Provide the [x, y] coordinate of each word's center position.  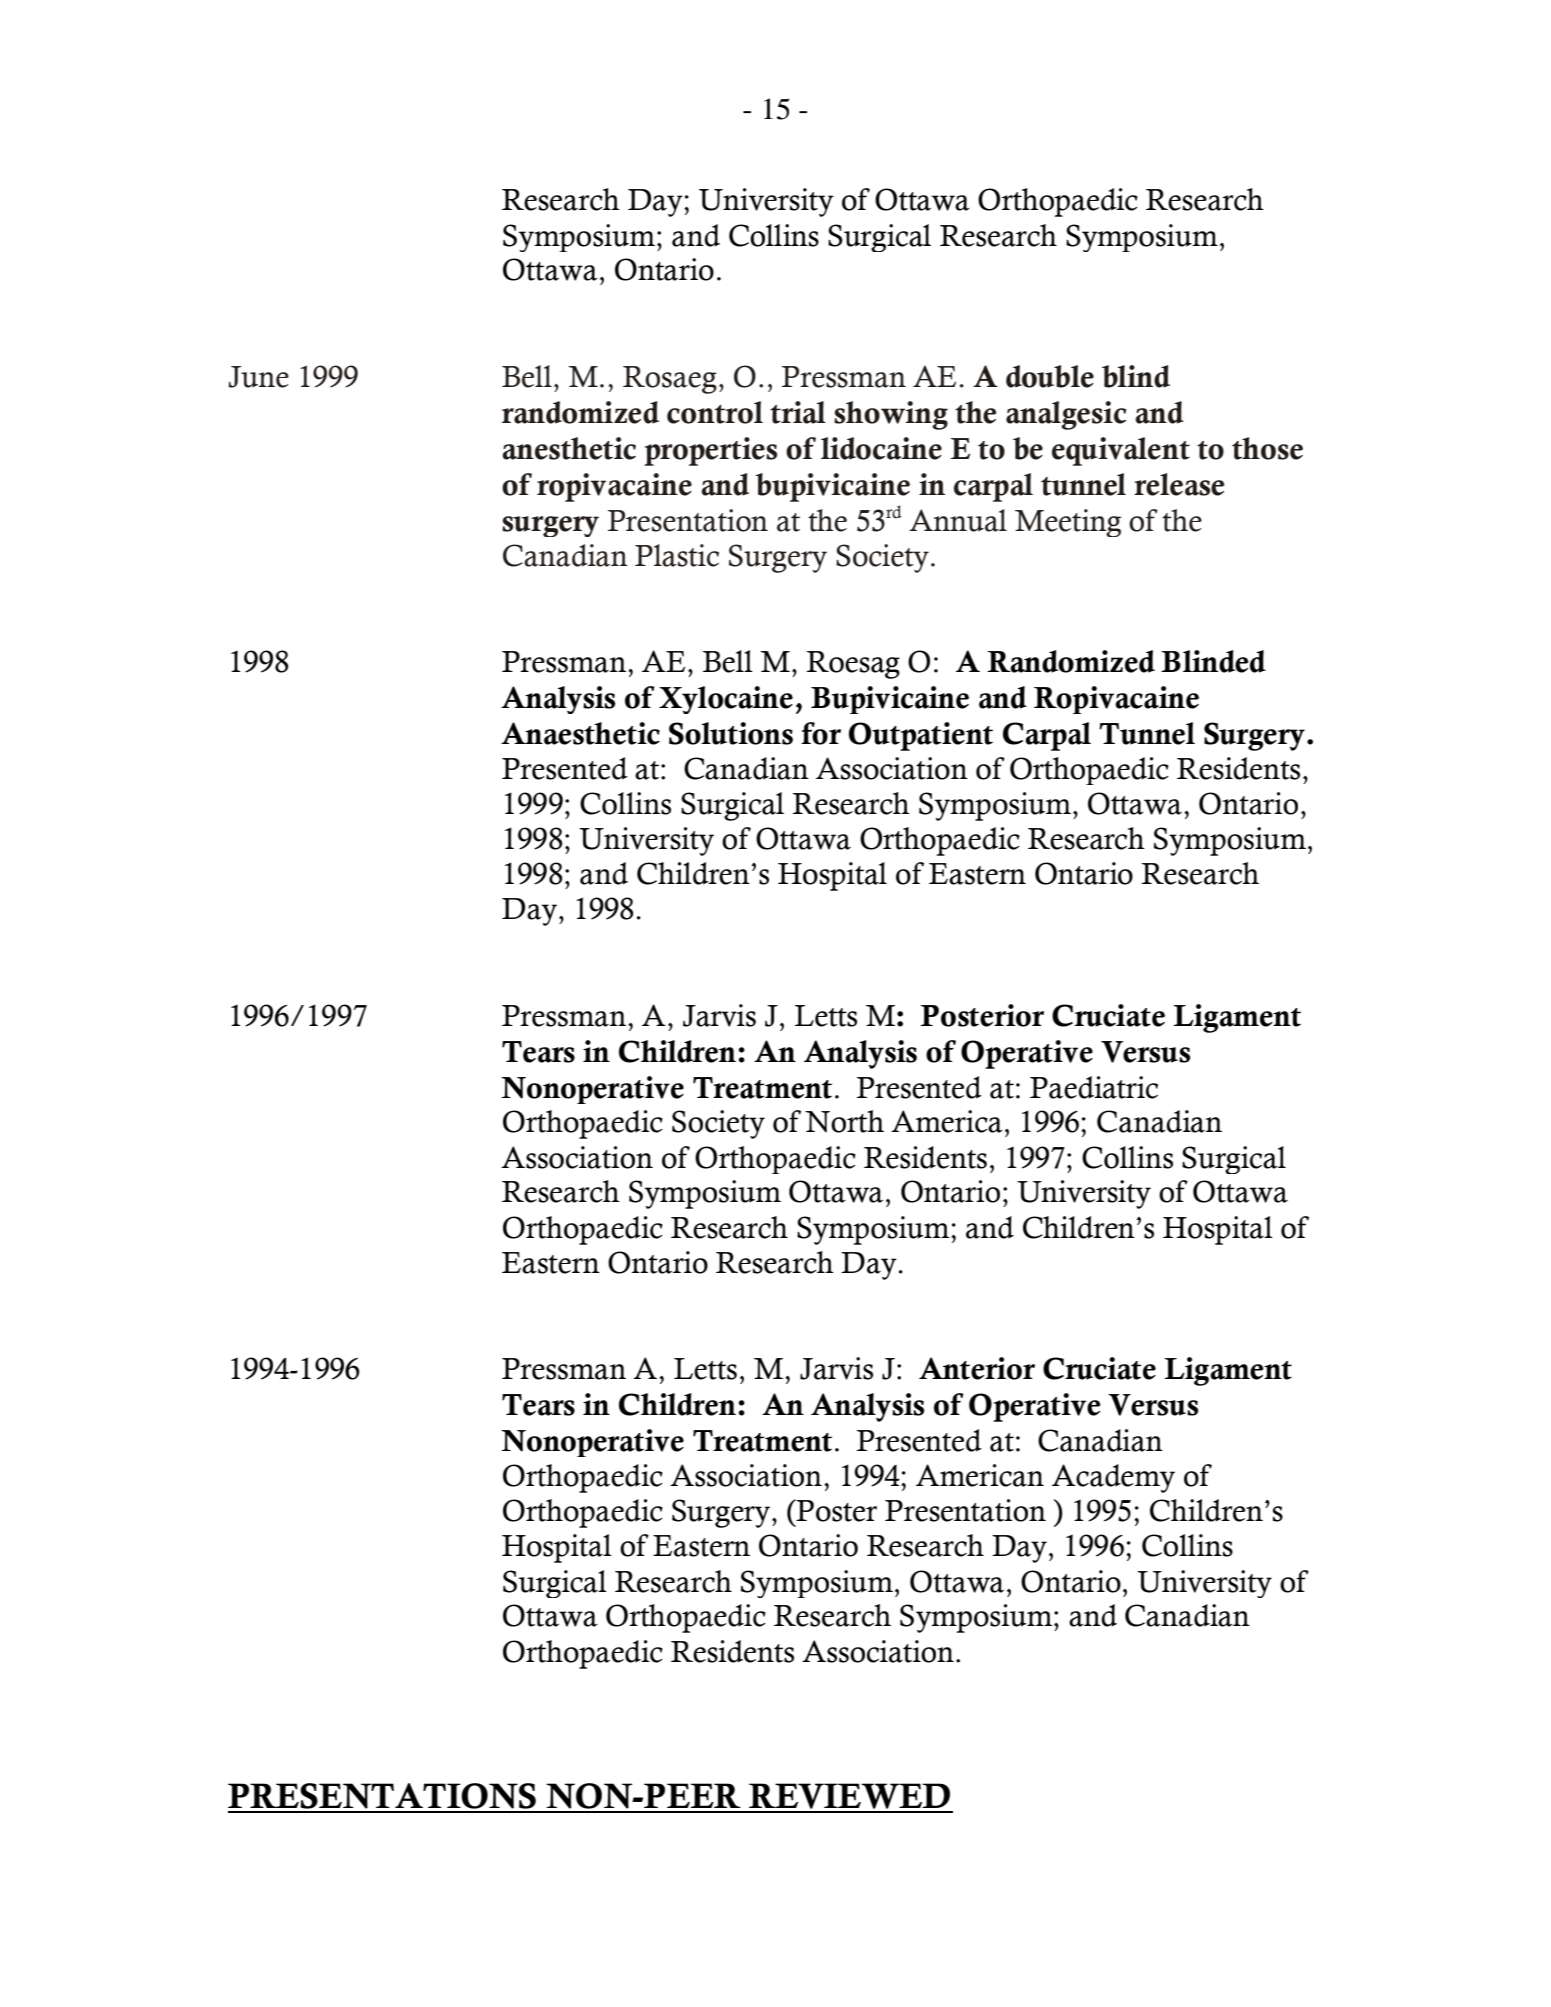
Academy [1113, 1478]
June [258, 377]
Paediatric [1094, 1087]
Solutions [731, 733]
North [844, 1121]
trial [798, 412]
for [821, 733]
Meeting [1068, 523]
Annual [958, 520]
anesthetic [569, 448]
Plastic [677, 555]
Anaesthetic [580, 733]
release [1179, 484]
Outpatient [921, 736]
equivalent [1121, 451]
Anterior [977, 1368]
